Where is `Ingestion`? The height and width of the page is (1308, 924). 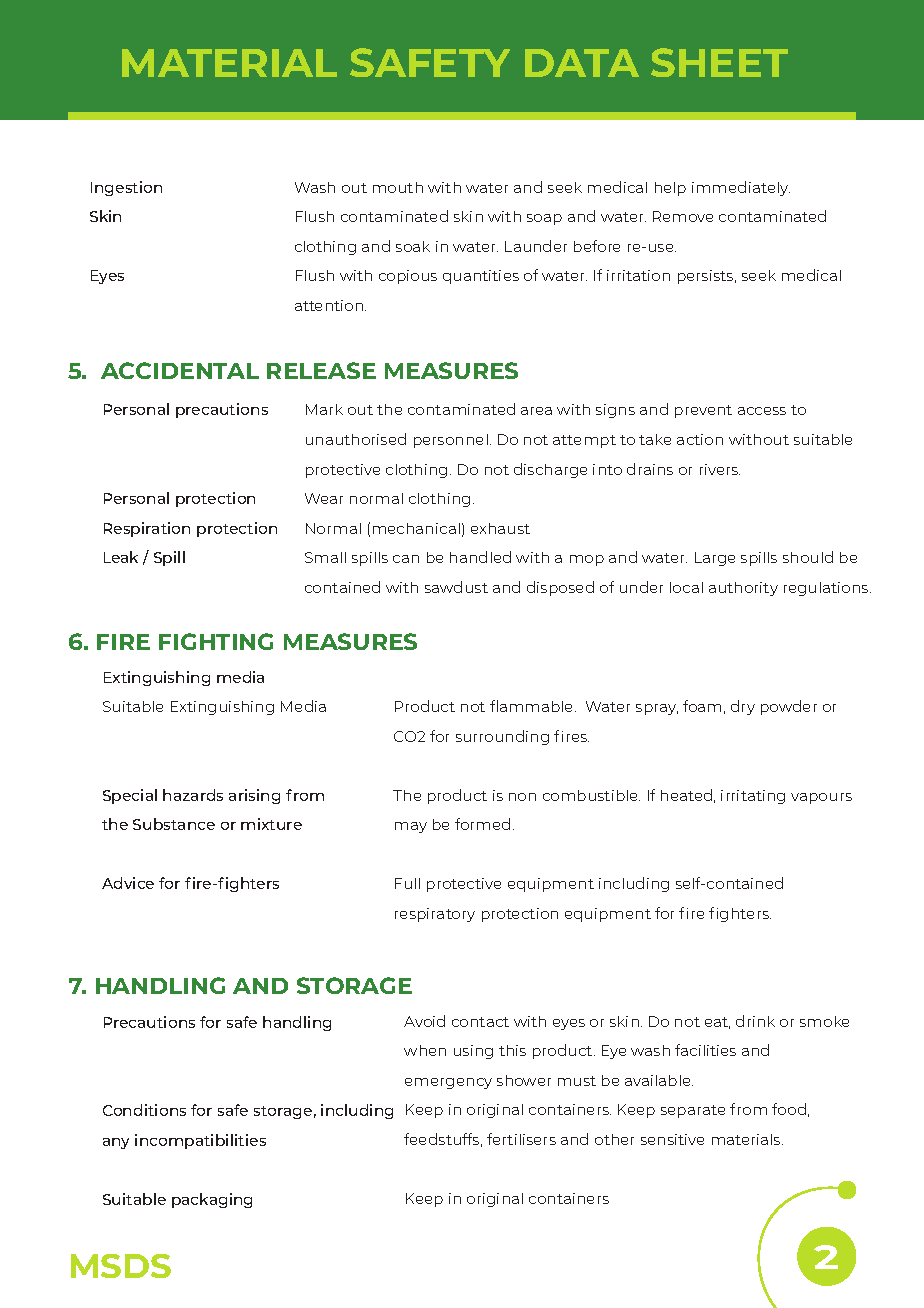
Ingestion is located at coordinates (126, 188).
